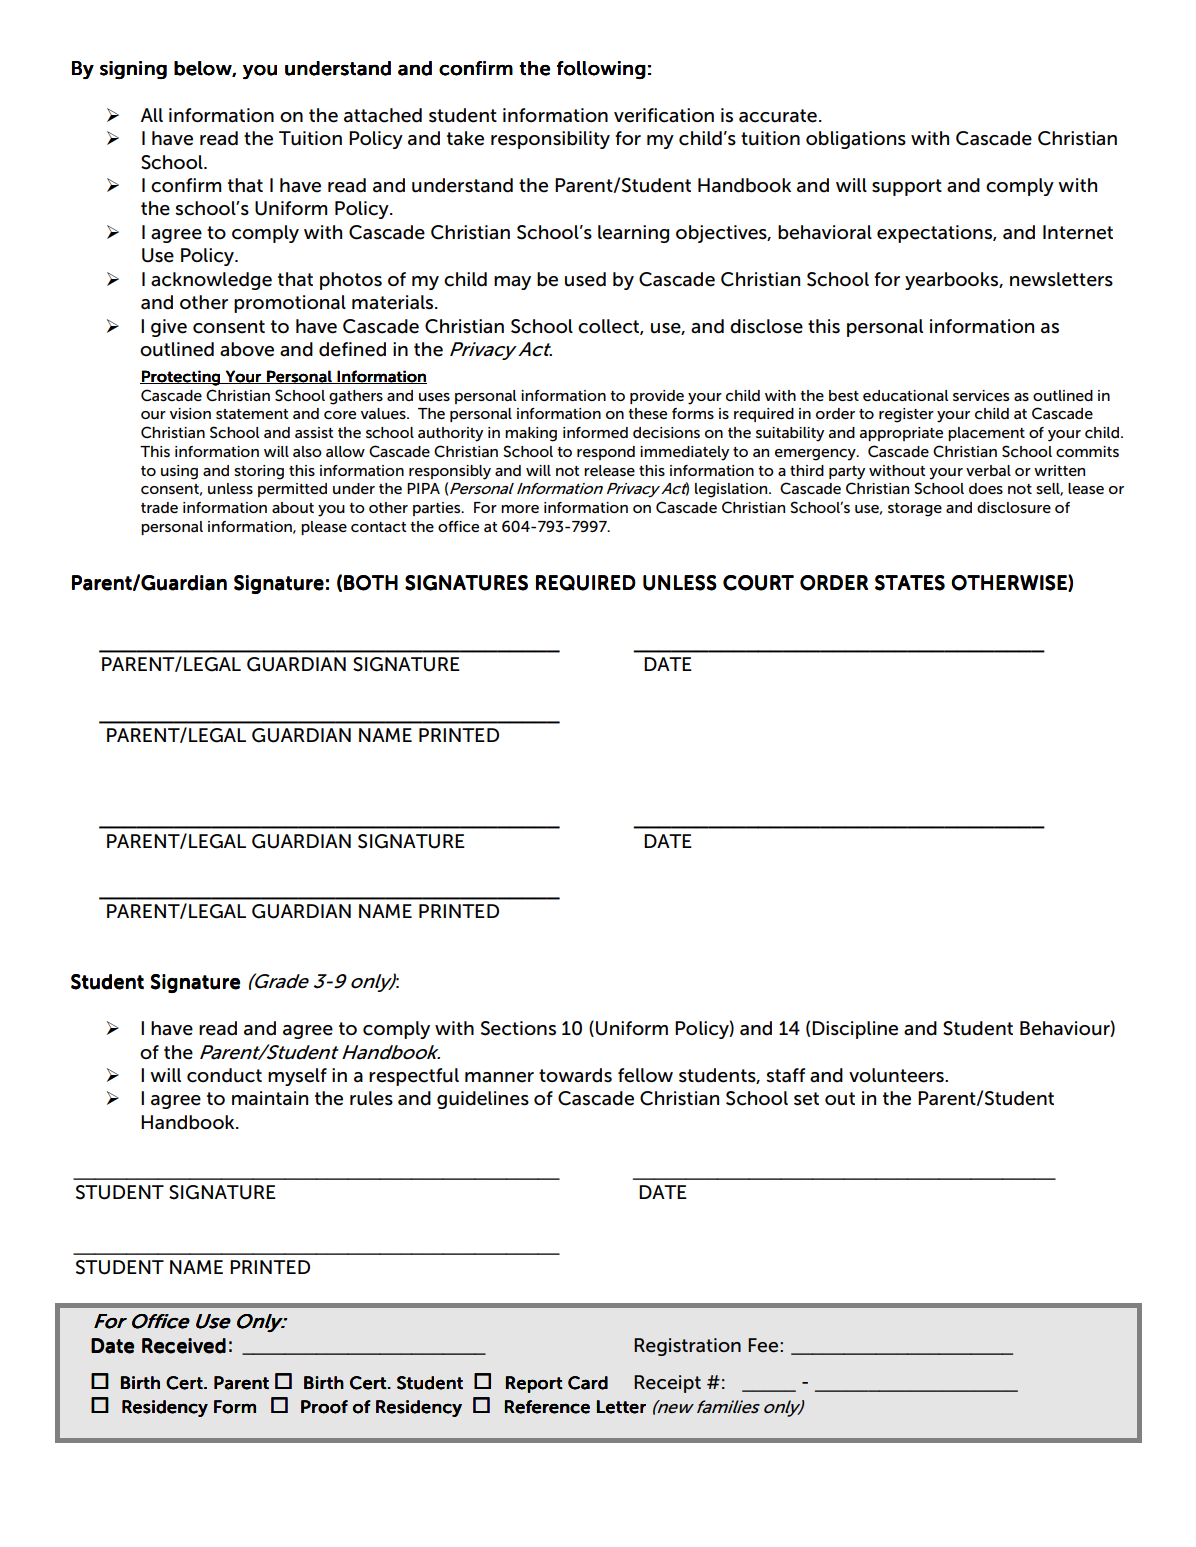  What do you see at coordinates (371, 583) in the document?
I see `BOTH` at bounding box center [371, 583].
